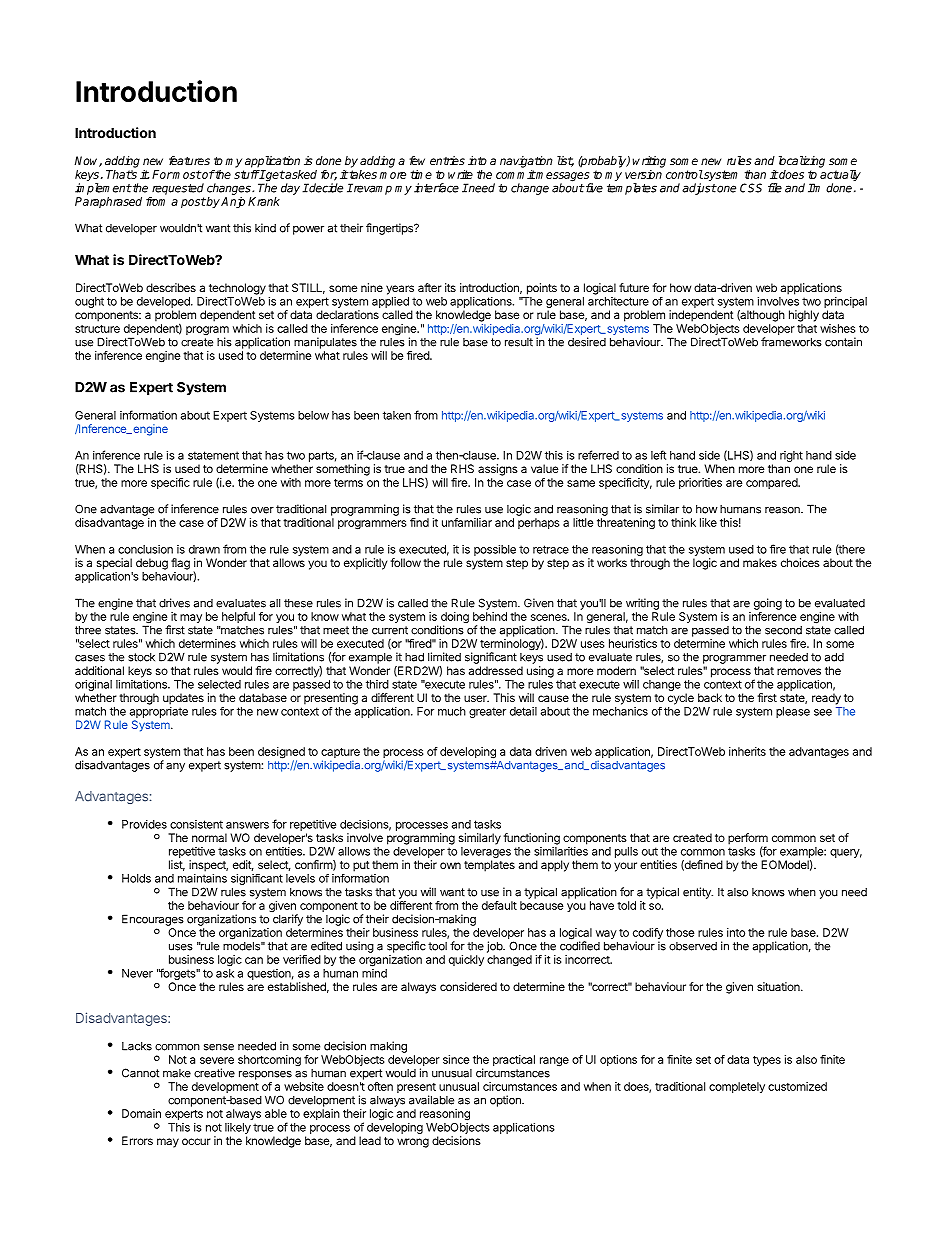  Describe the element at coordinates (751, 188) in the image. I see `CSS` at that location.
